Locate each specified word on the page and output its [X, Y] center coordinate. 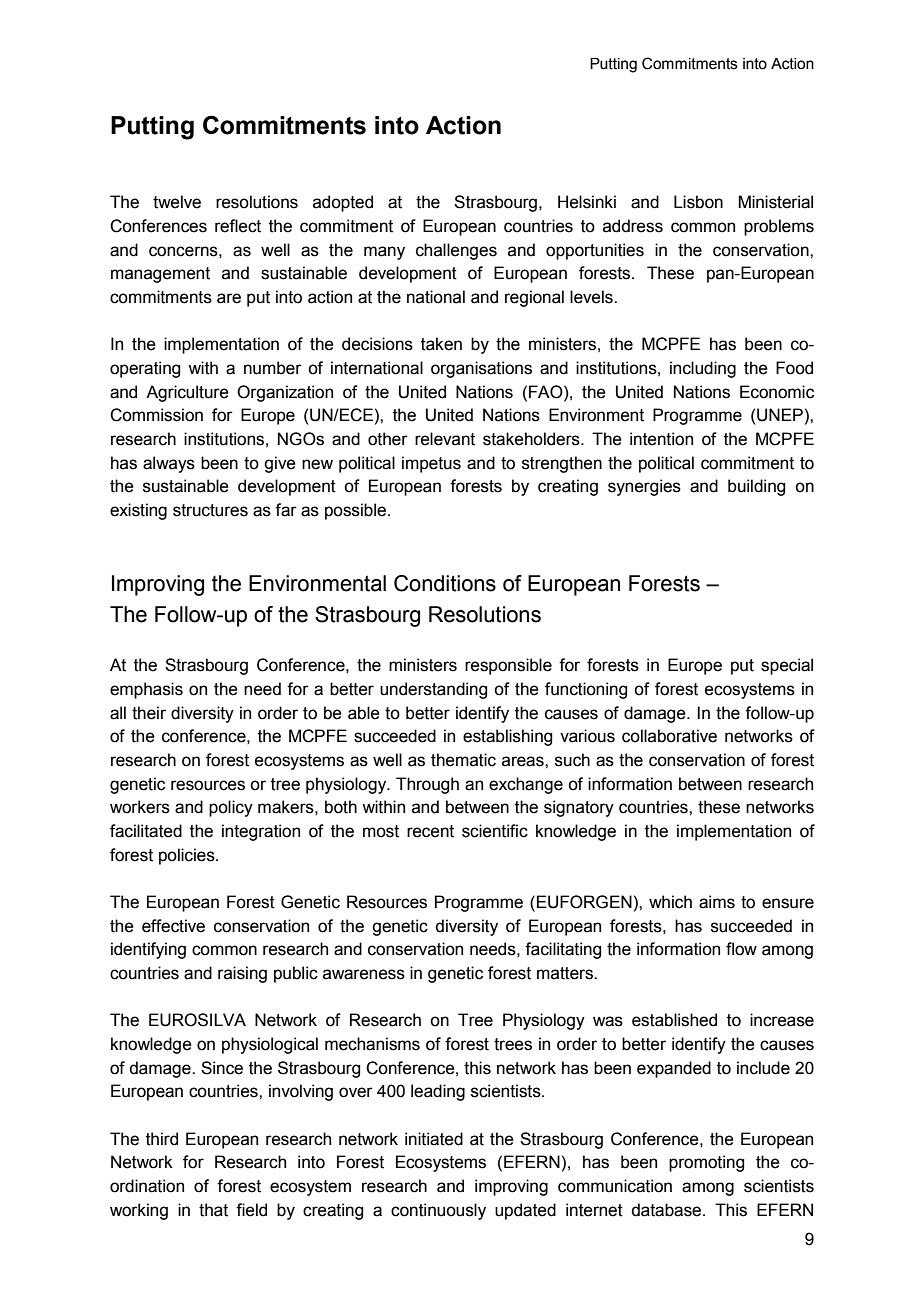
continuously [438, 1211]
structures [210, 510]
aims [717, 902]
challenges [456, 251]
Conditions [445, 583]
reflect [238, 226]
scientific [495, 831]
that [213, 1210]
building [756, 487]
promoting [706, 1163]
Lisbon [698, 202]
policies [188, 856]
